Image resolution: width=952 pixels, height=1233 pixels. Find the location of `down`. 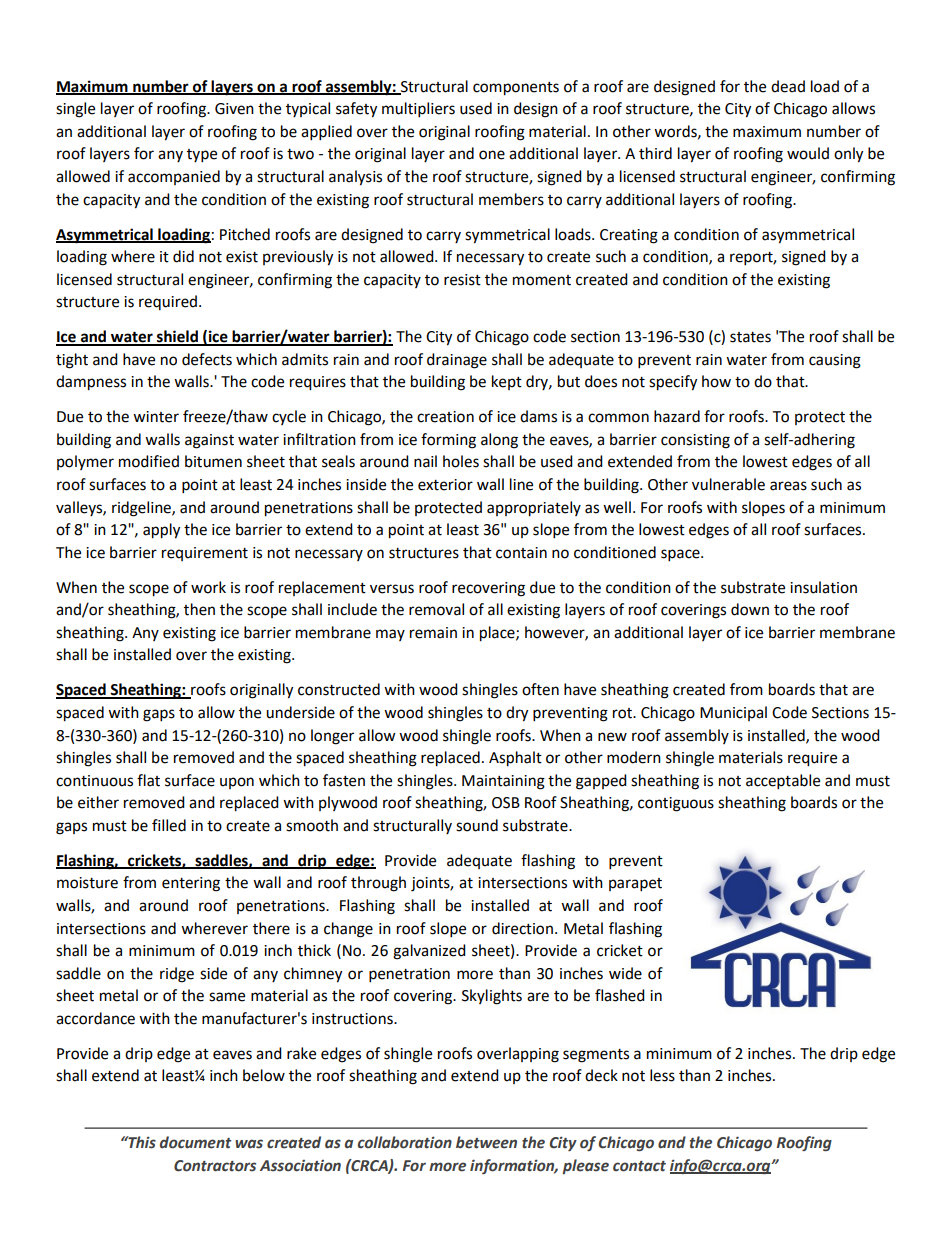

down is located at coordinates (750, 609).
